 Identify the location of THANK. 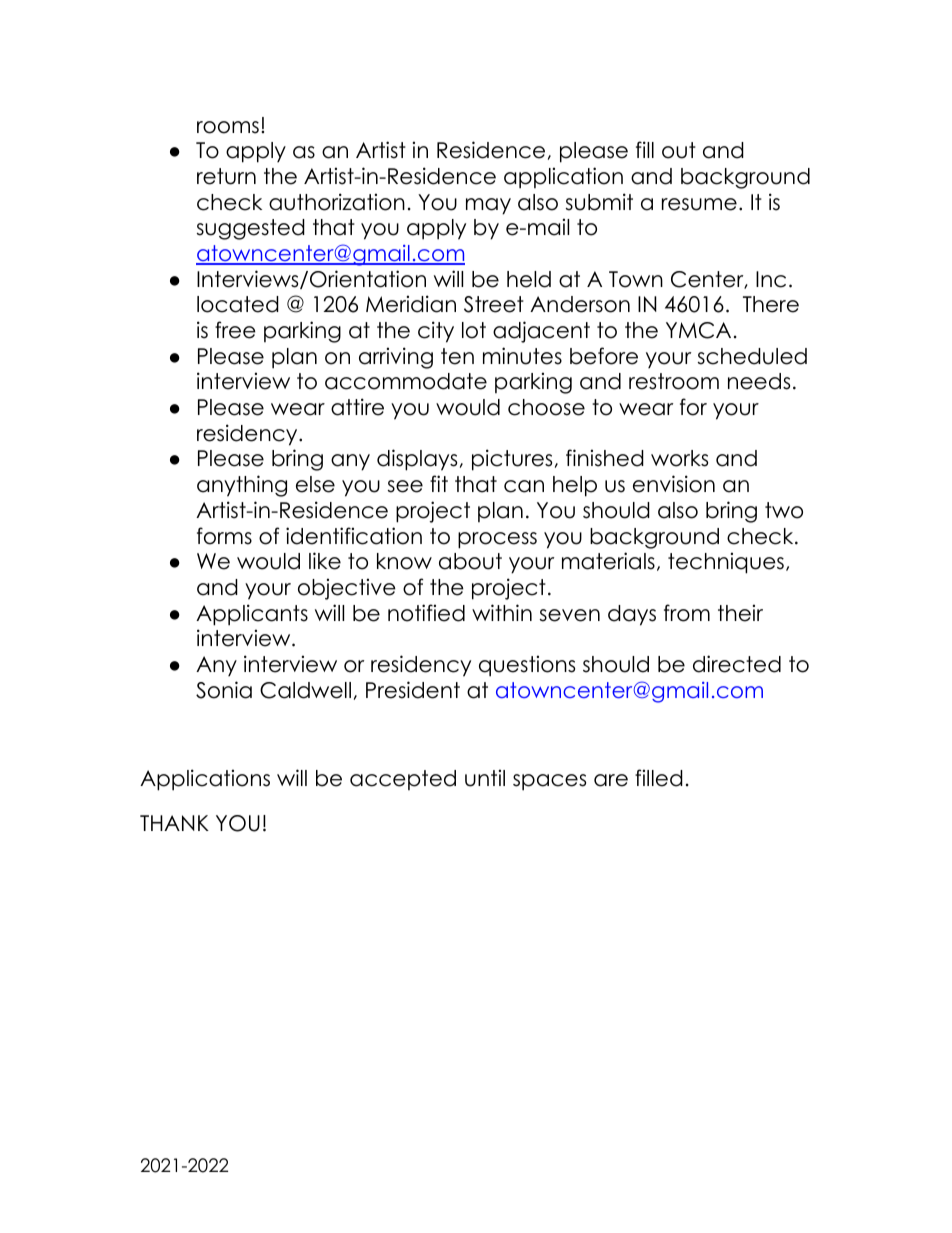
(174, 823).
